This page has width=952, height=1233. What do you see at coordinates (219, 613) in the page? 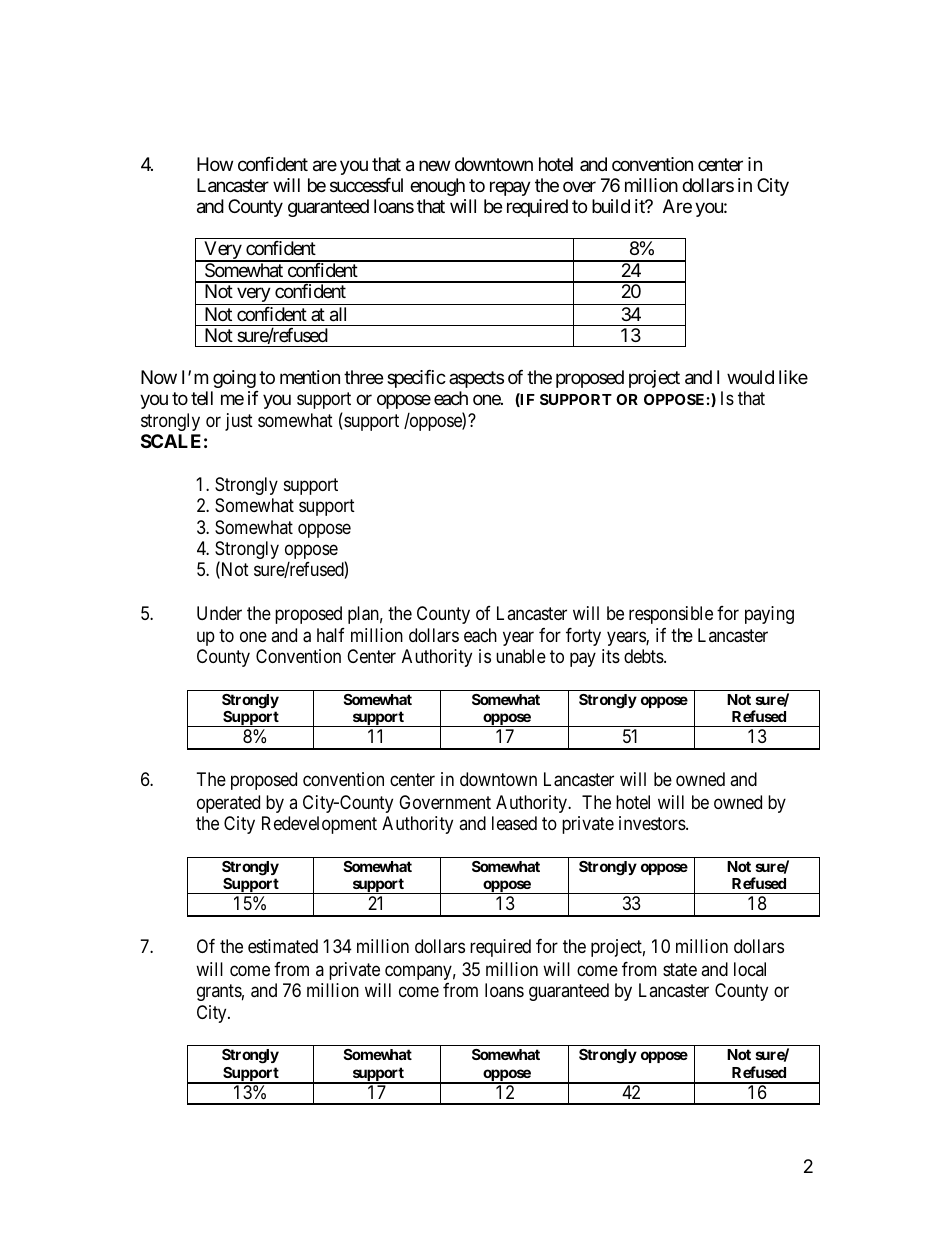
I see `Under` at bounding box center [219, 613].
